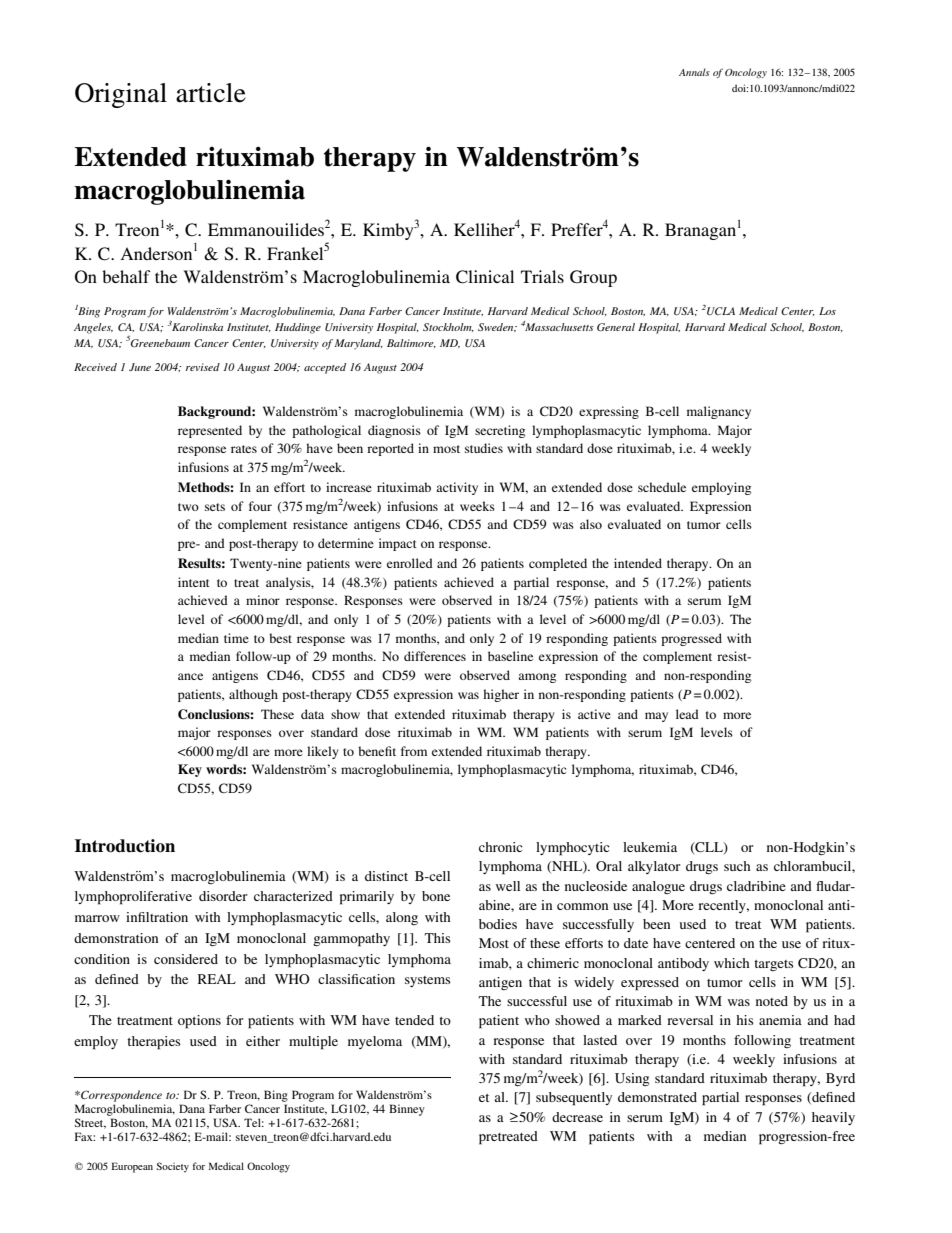 This document has height=1233, width=952. What do you see at coordinates (833, 1118) in the document?
I see `heavily` at bounding box center [833, 1118].
